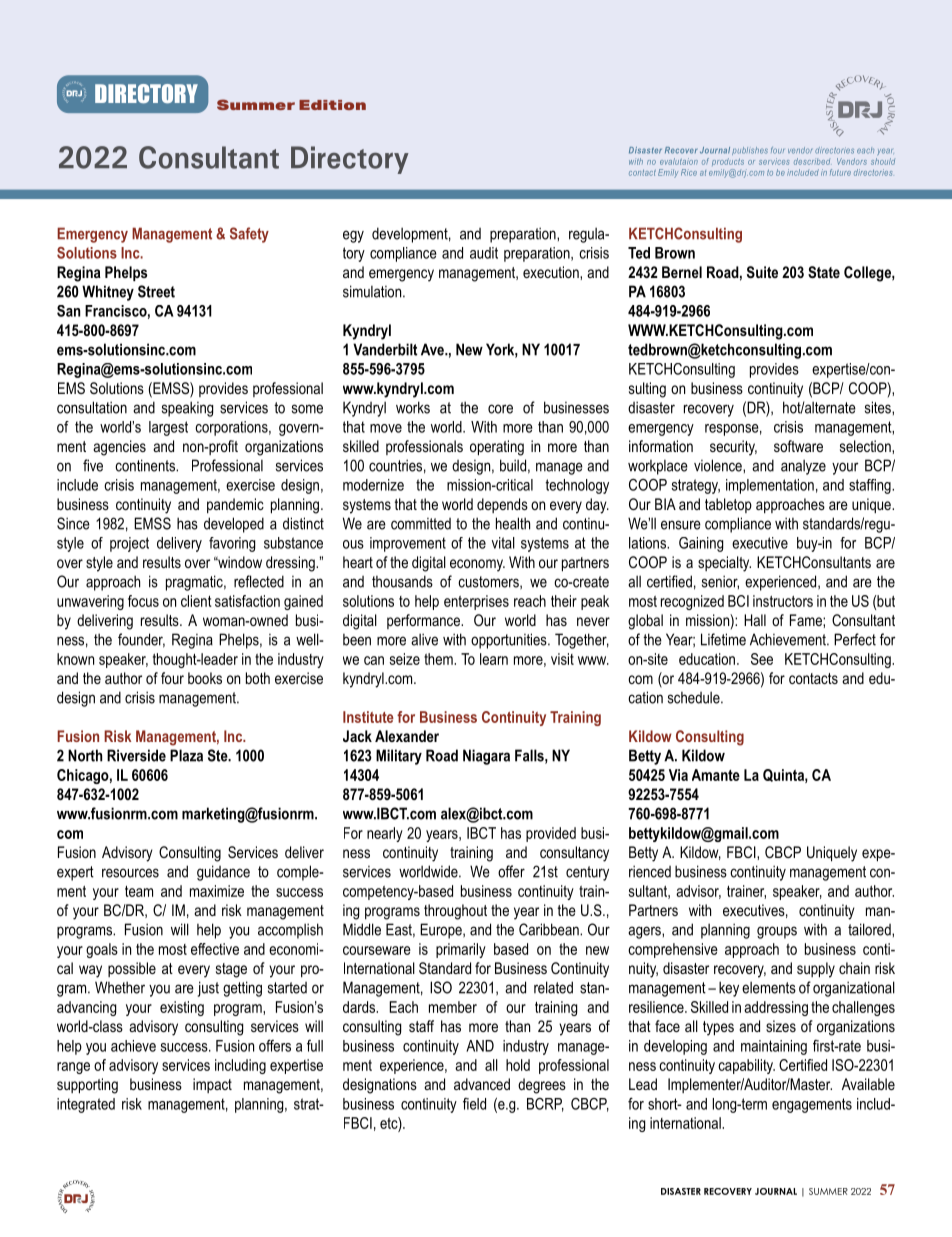  I want to click on software, so click(798, 446).
